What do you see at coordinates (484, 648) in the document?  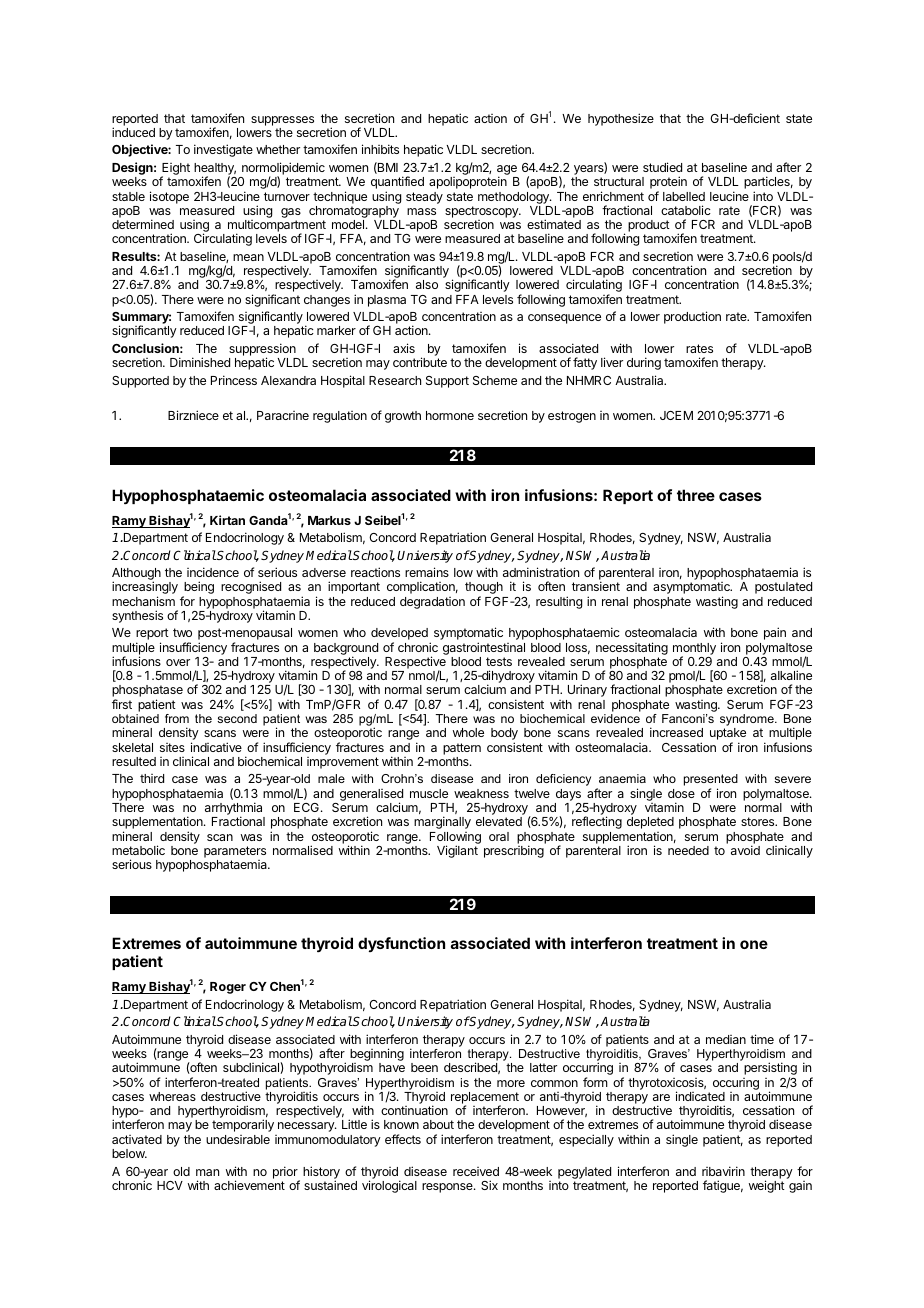 I see `gastrointestinal` at bounding box center [484, 648].
